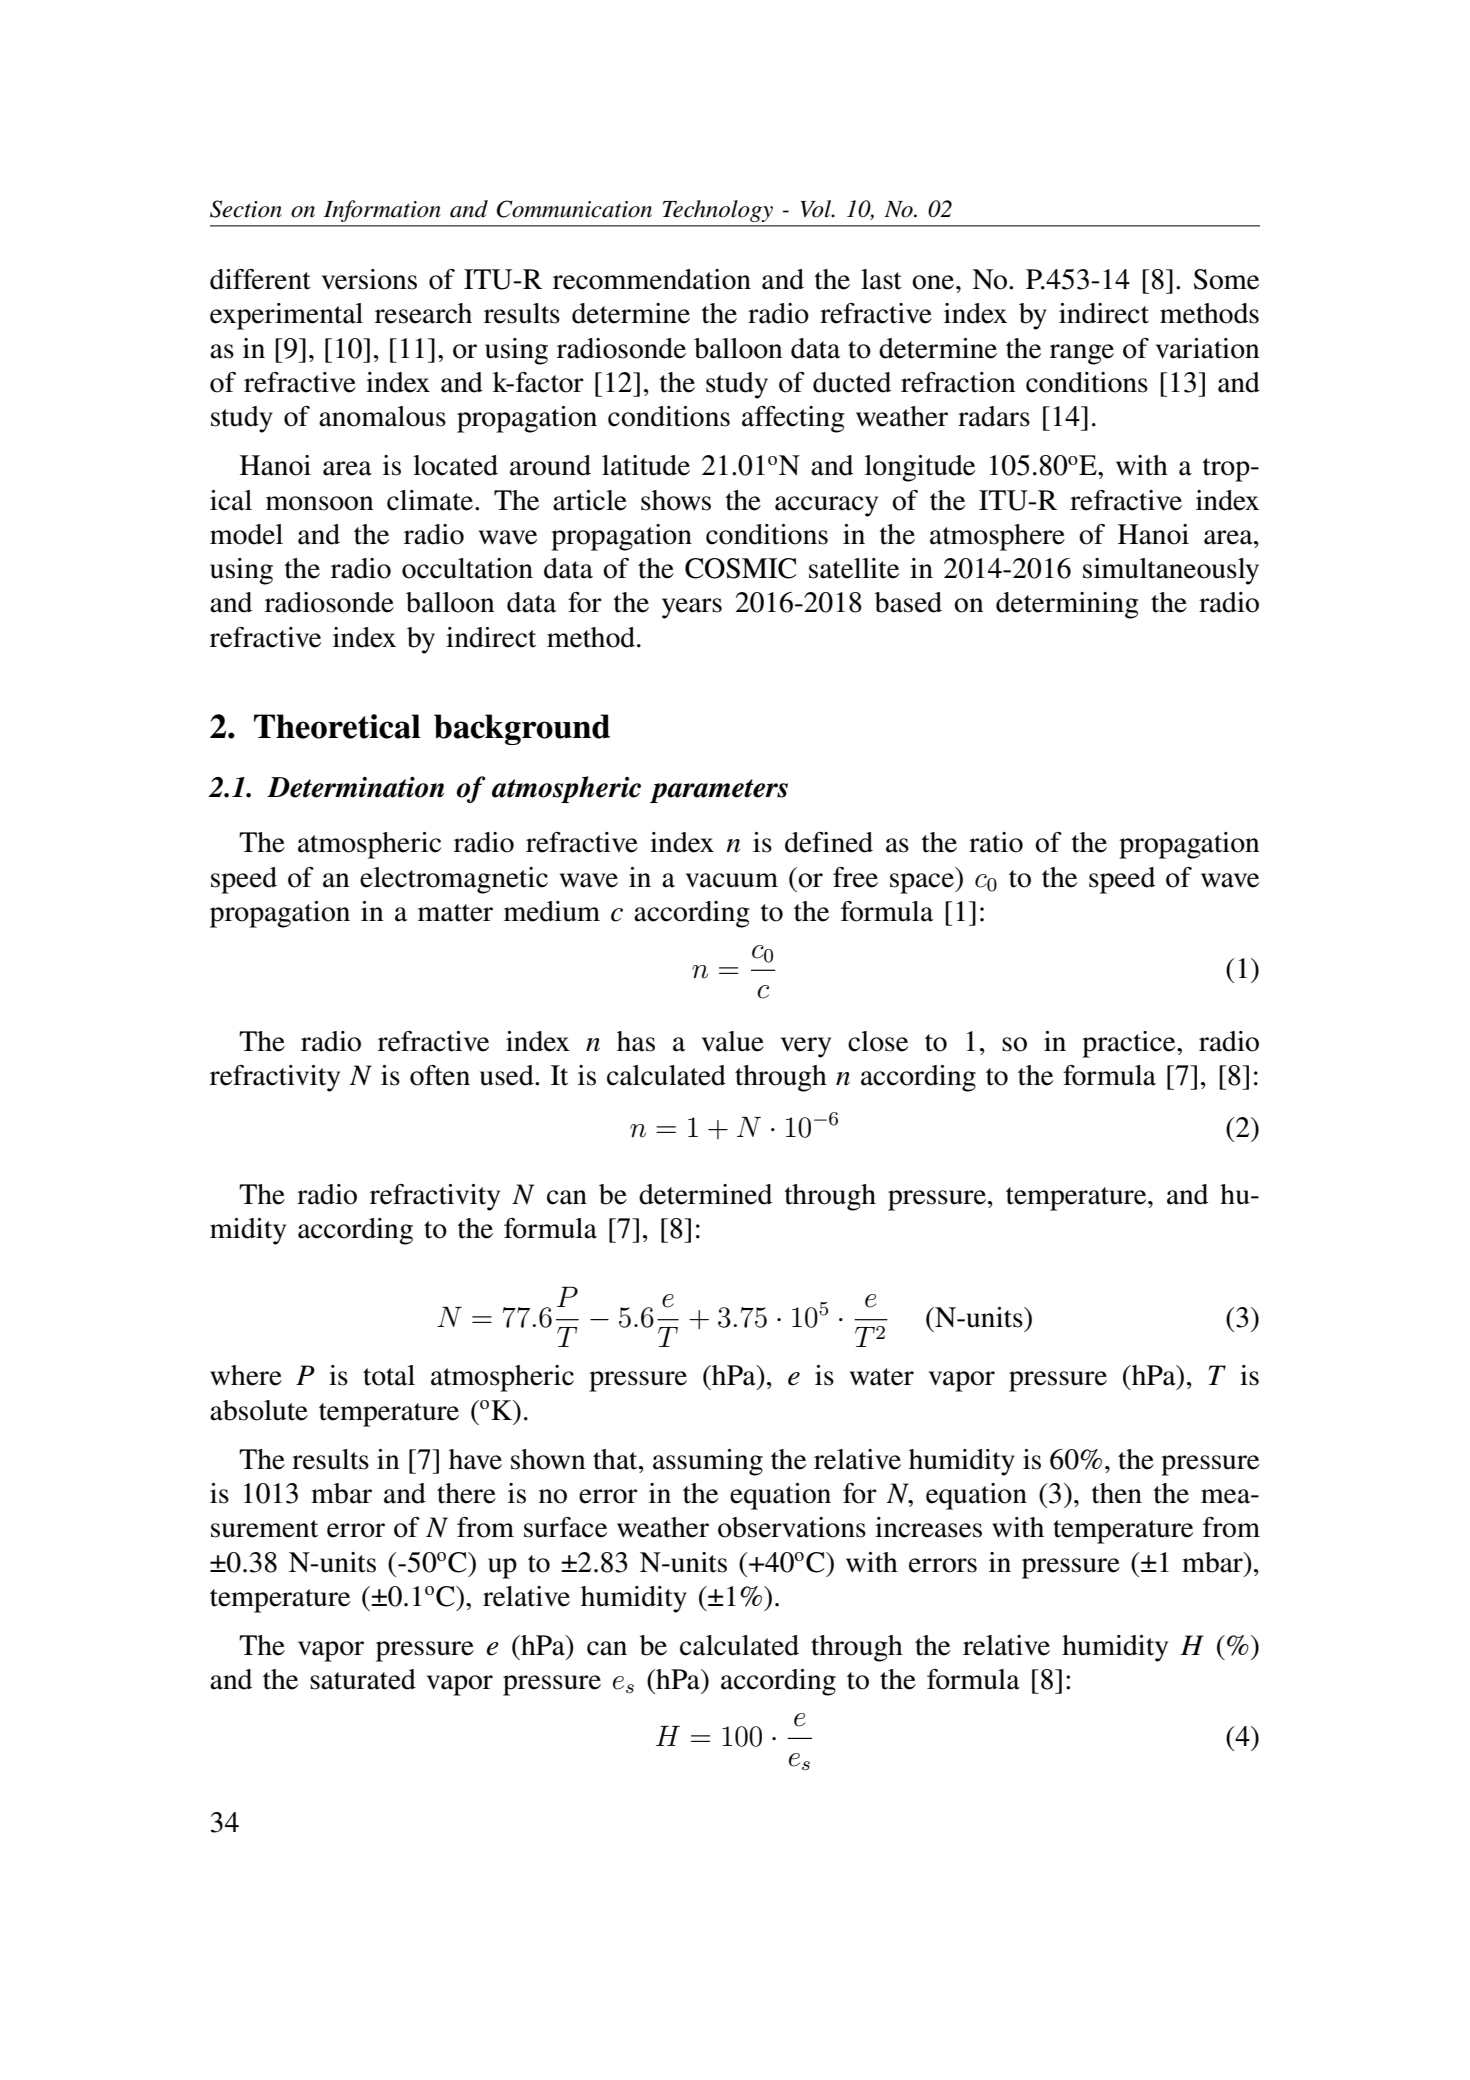 The image size is (1470, 2080). What do you see at coordinates (455, 913) in the screenshot?
I see `matter` at bounding box center [455, 913].
